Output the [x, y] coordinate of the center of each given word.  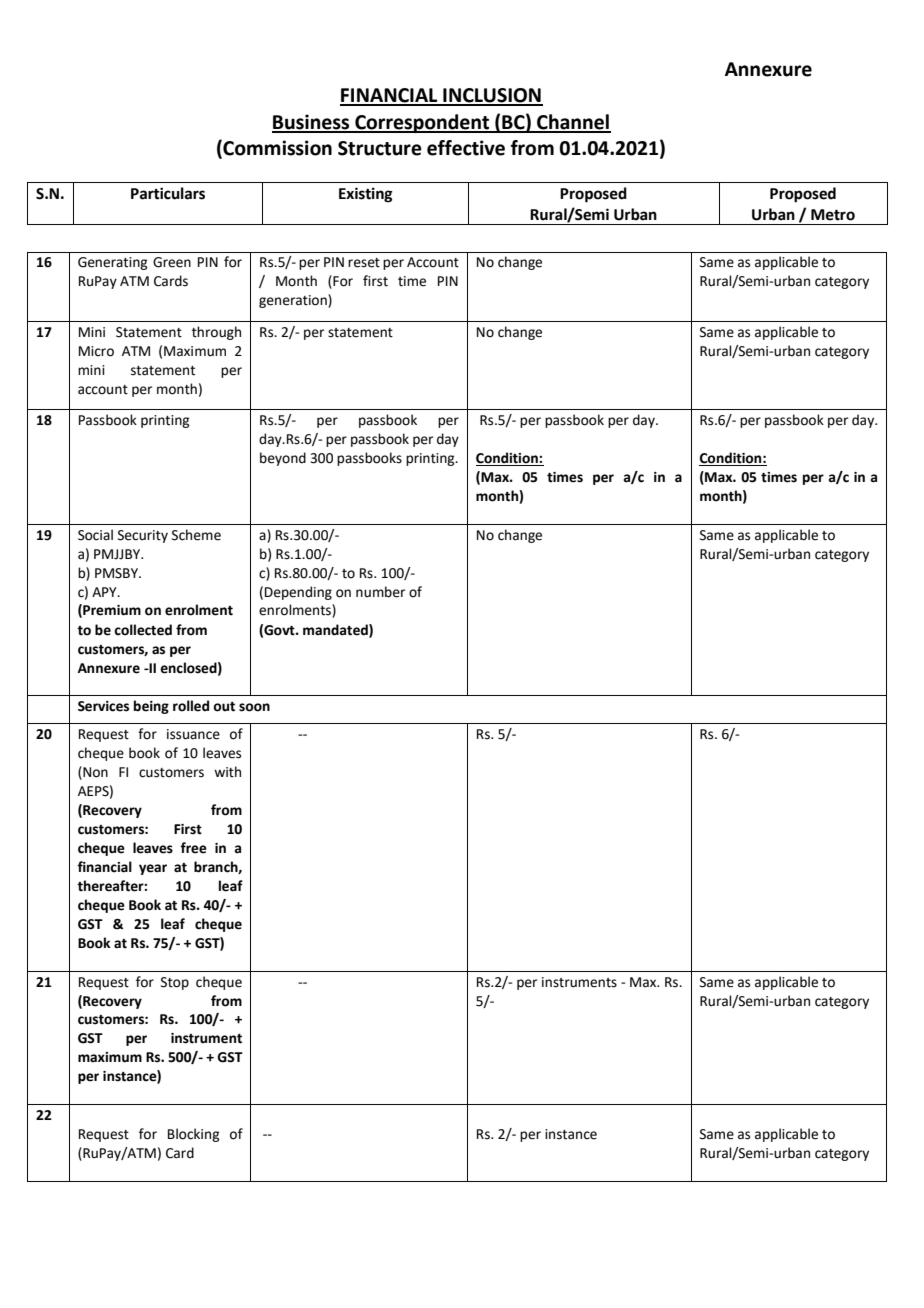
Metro [833, 215]
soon [254, 707]
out [224, 707]
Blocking [193, 1135]
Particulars [168, 193]
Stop [175, 983]
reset [364, 263]
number [380, 592]
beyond [283, 459]
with [227, 772]
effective [466, 148]
